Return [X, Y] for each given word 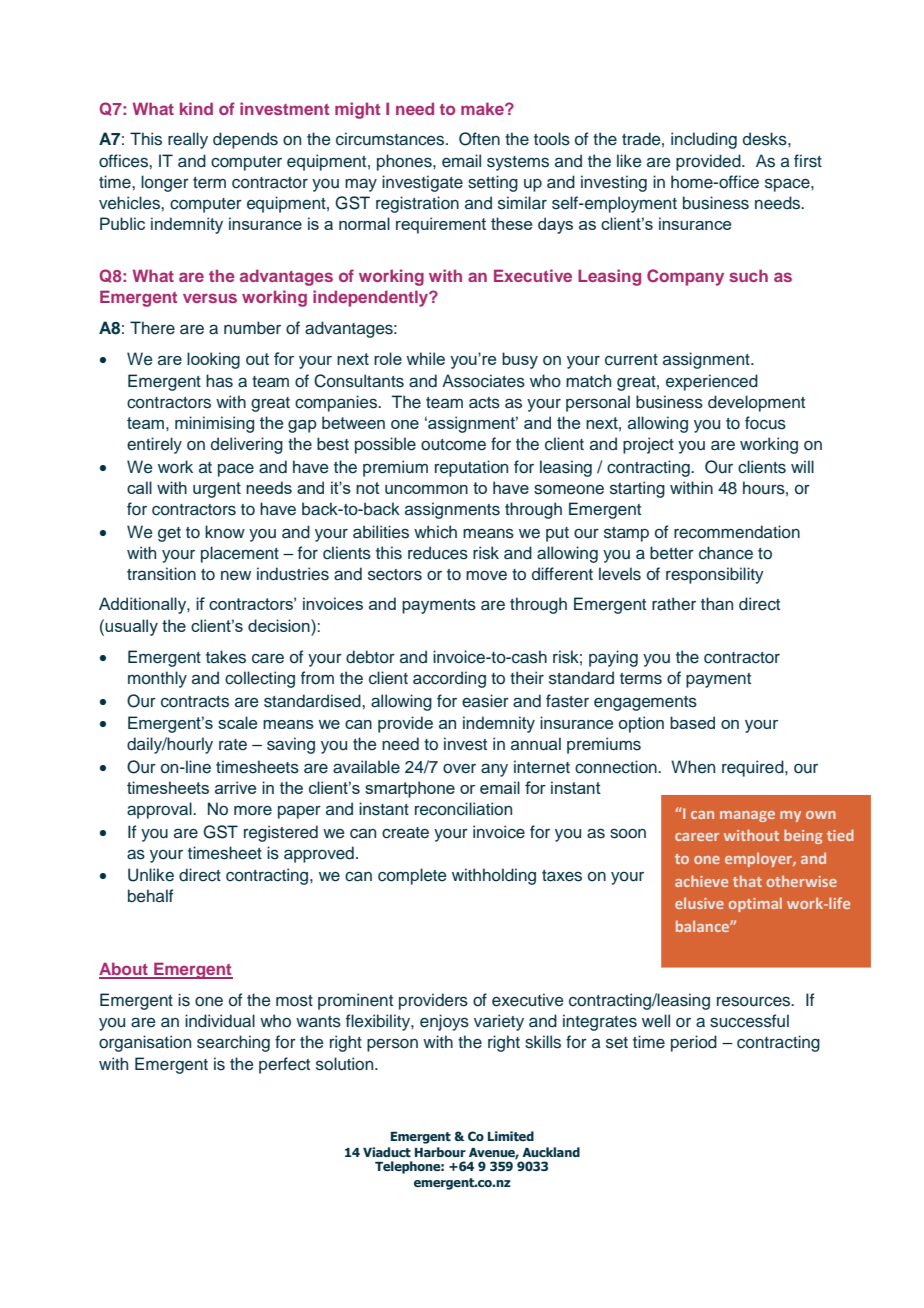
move [486, 576]
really [188, 140]
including [704, 140]
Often [479, 139]
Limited [511, 1136]
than [717, 604]
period [694, 1043]
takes [226, 657]
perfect [284, 1065]
